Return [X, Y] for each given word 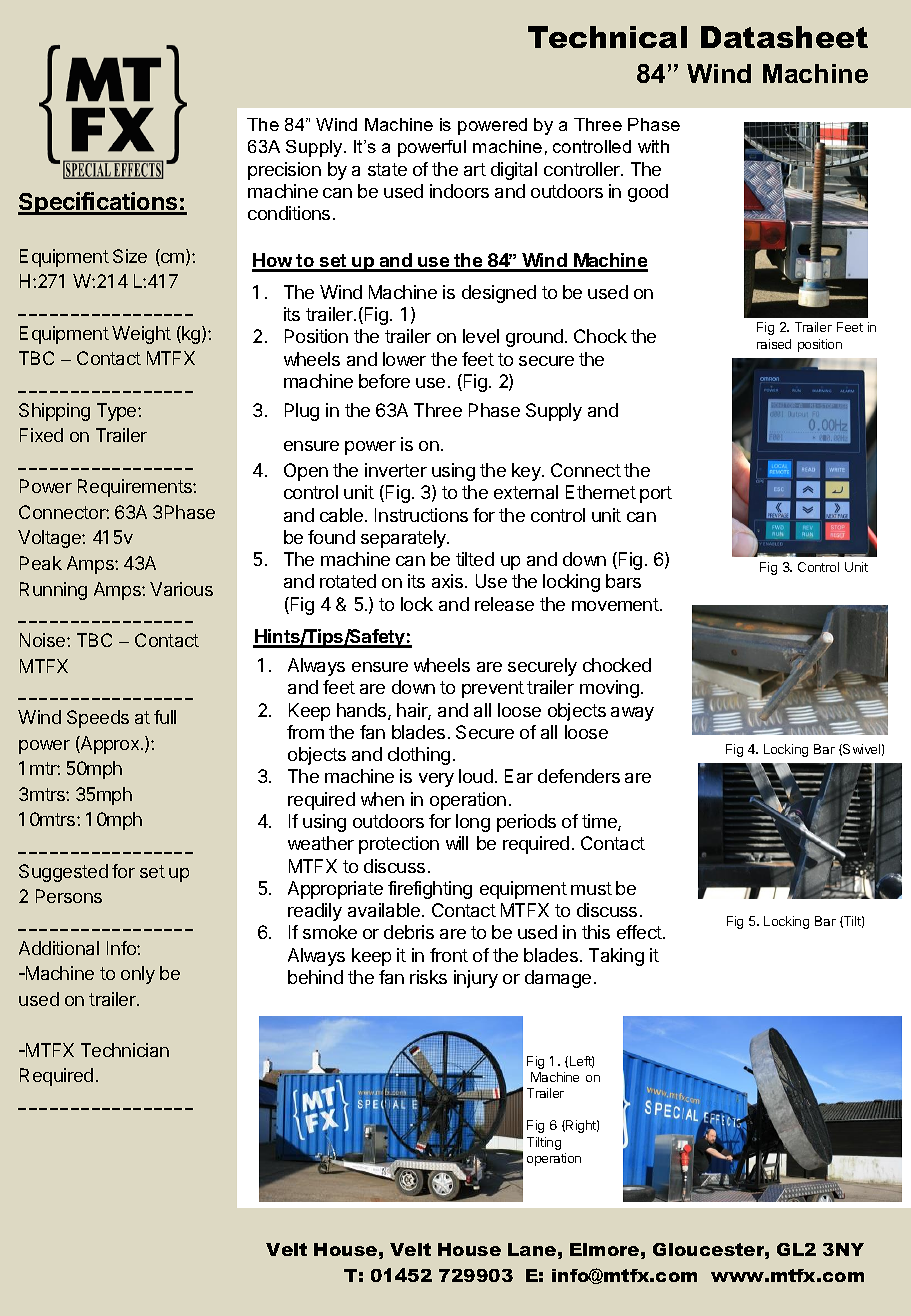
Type [118, 412]
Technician [125, 1050]
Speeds [98, 719]
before [384, 381]
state [387, 169]
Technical [607, 37]
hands [363, 711]
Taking [616, 957]
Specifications [99, 203]
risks [428, 977]
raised [774, 344]
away [632, 714]
